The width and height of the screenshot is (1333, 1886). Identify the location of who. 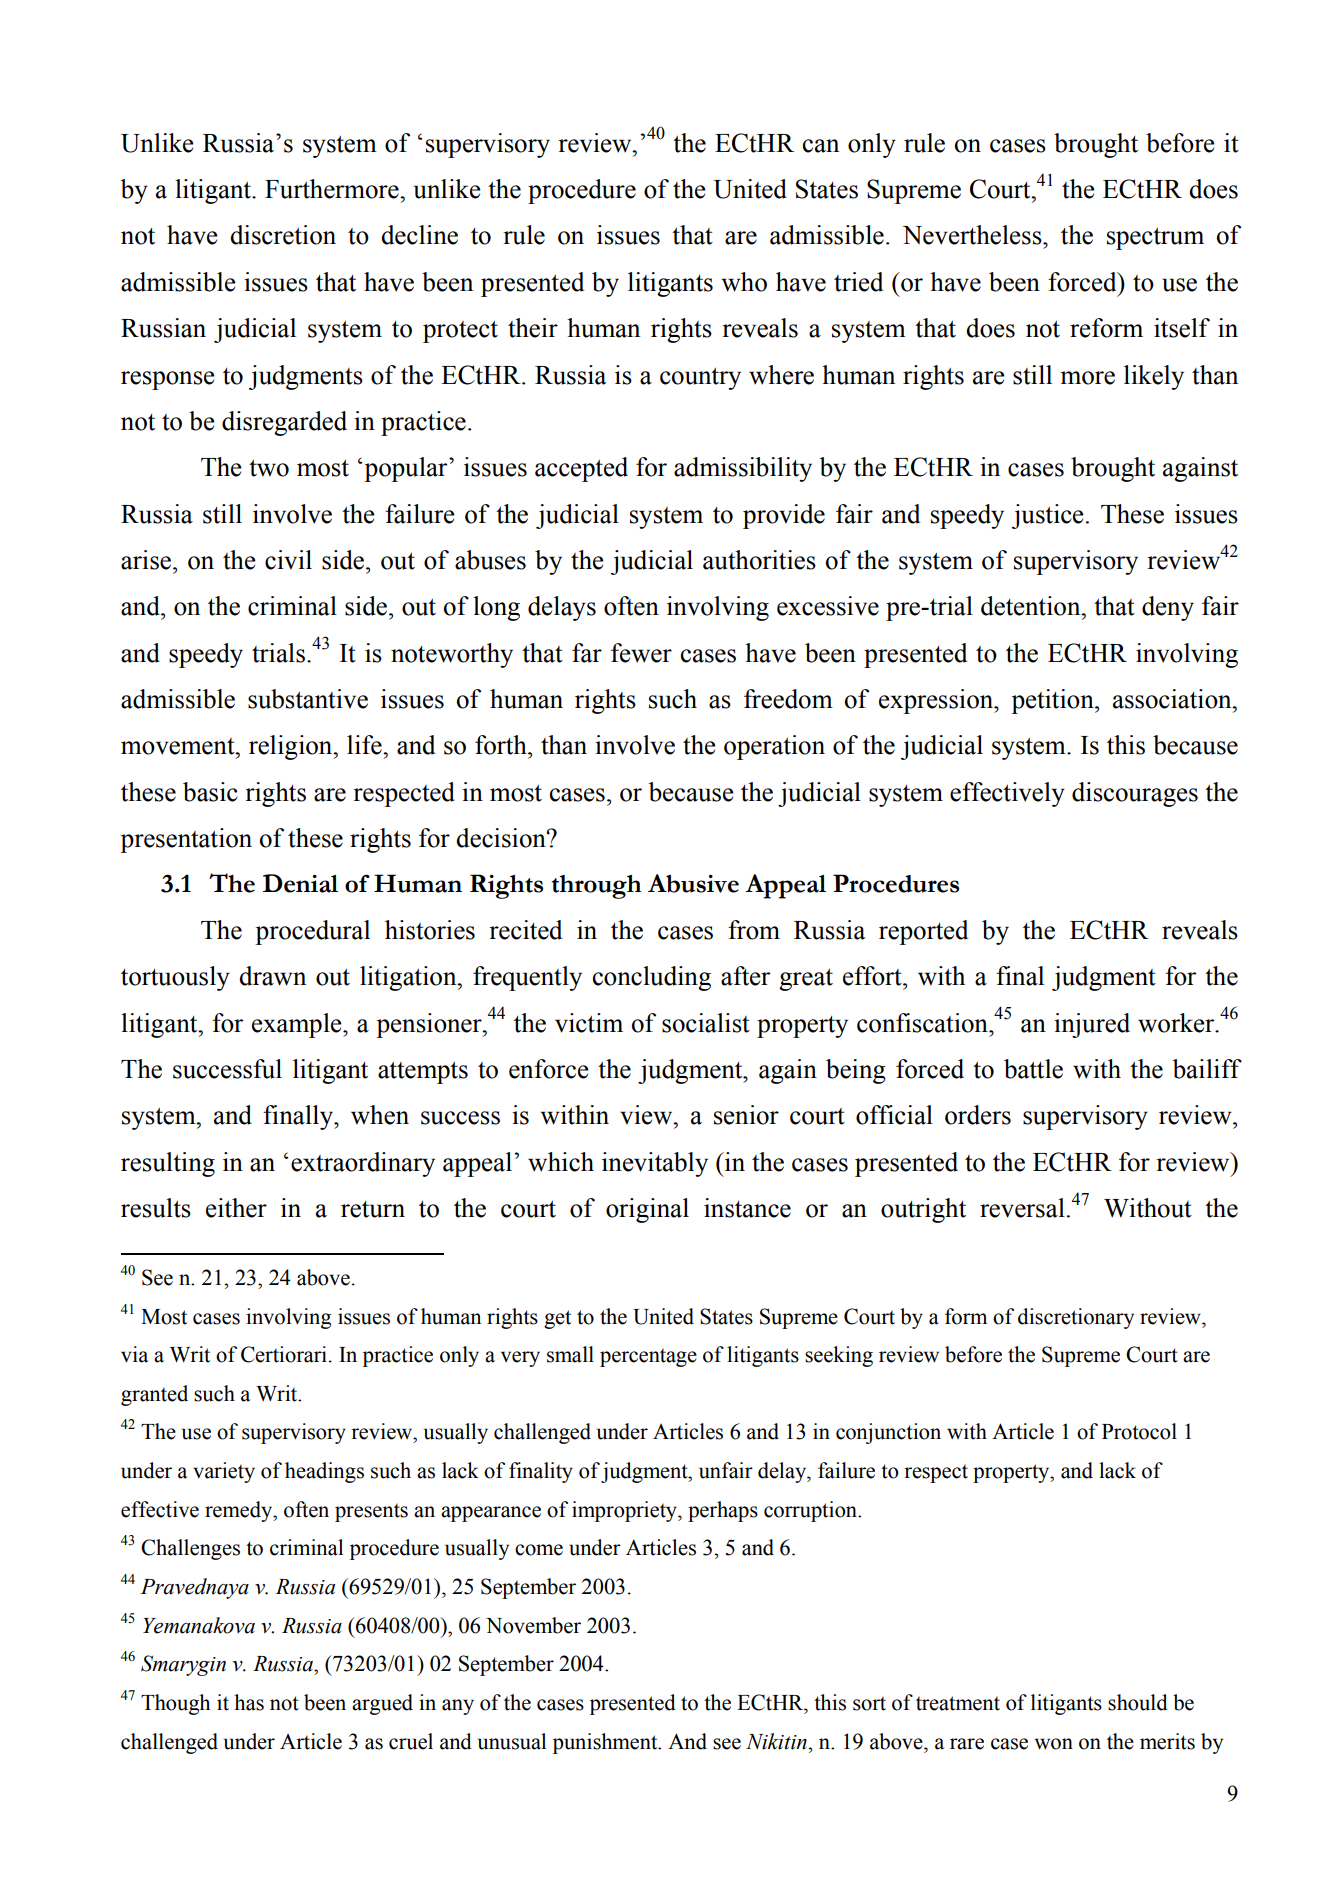
(744, 282).
